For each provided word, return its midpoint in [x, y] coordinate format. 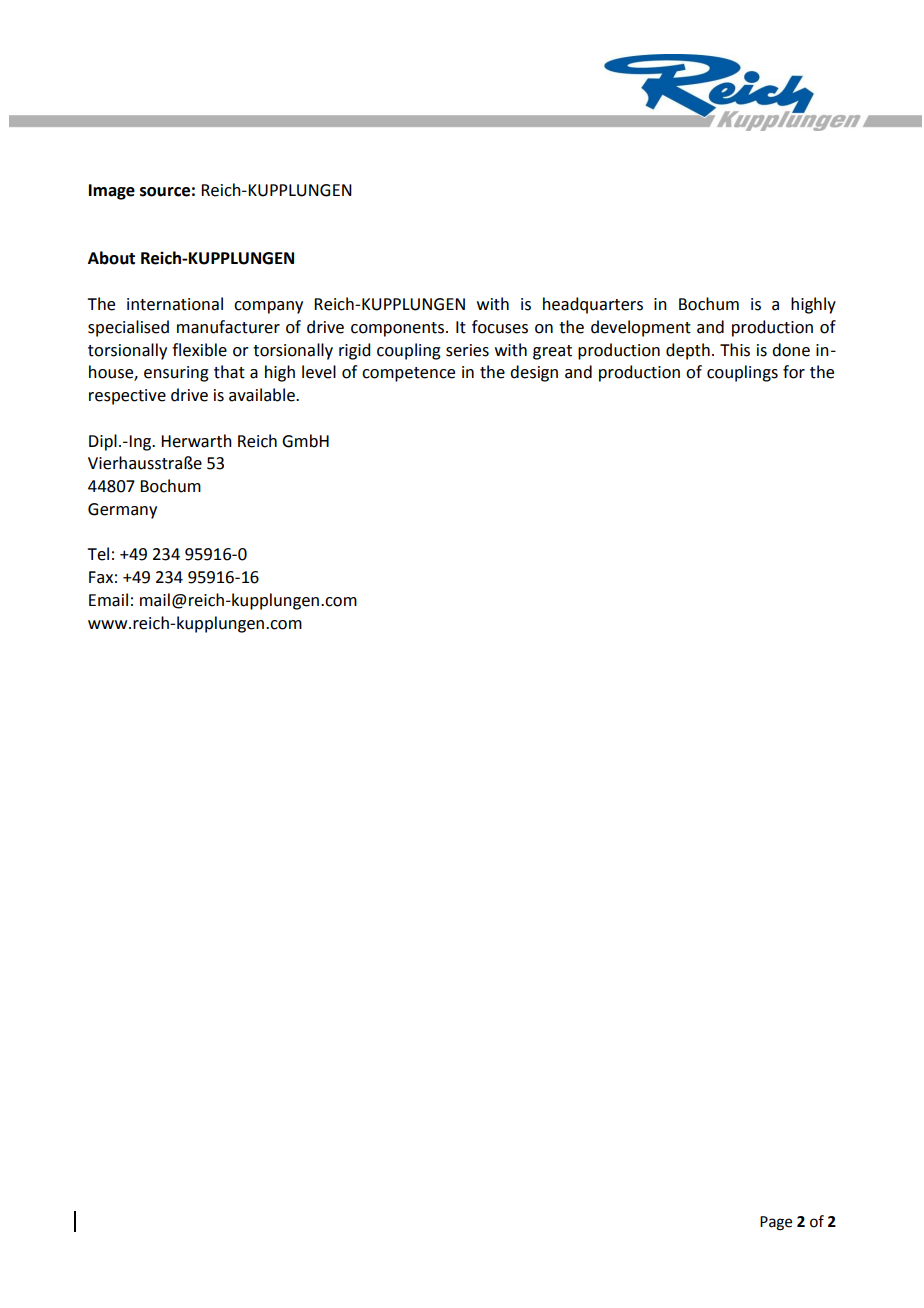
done [791, 350]
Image [112, 192]
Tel [98, 554]
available [263, 395]
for [794, 372]
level [319, 372]
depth [688, 351]
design [534, 373]
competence [408, 374]
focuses [500, 327]
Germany [122, 511]
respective [127, 397]
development [641, 328]
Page [776, 1223]
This [735, 350]
